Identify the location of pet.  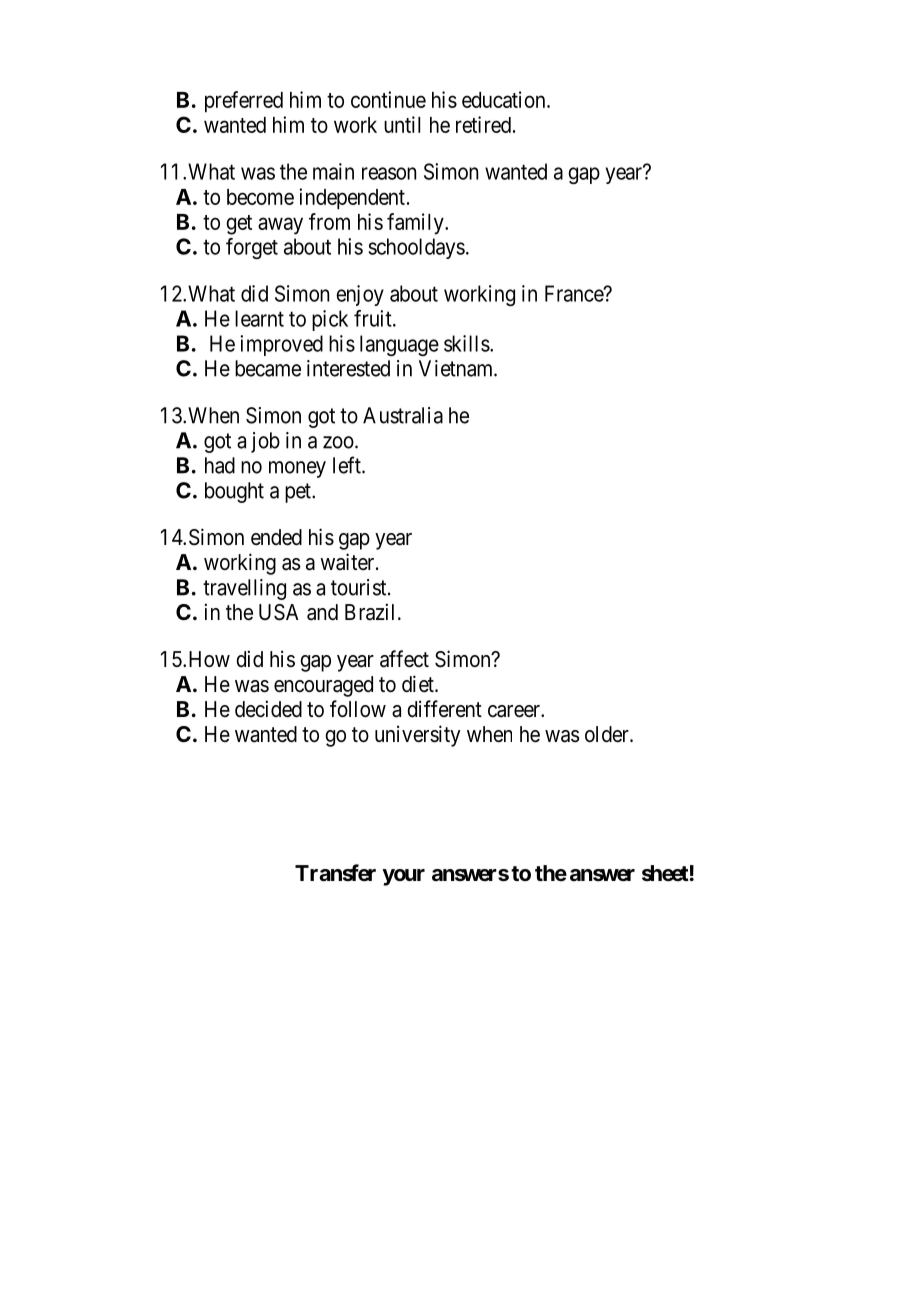
(299, 493).
